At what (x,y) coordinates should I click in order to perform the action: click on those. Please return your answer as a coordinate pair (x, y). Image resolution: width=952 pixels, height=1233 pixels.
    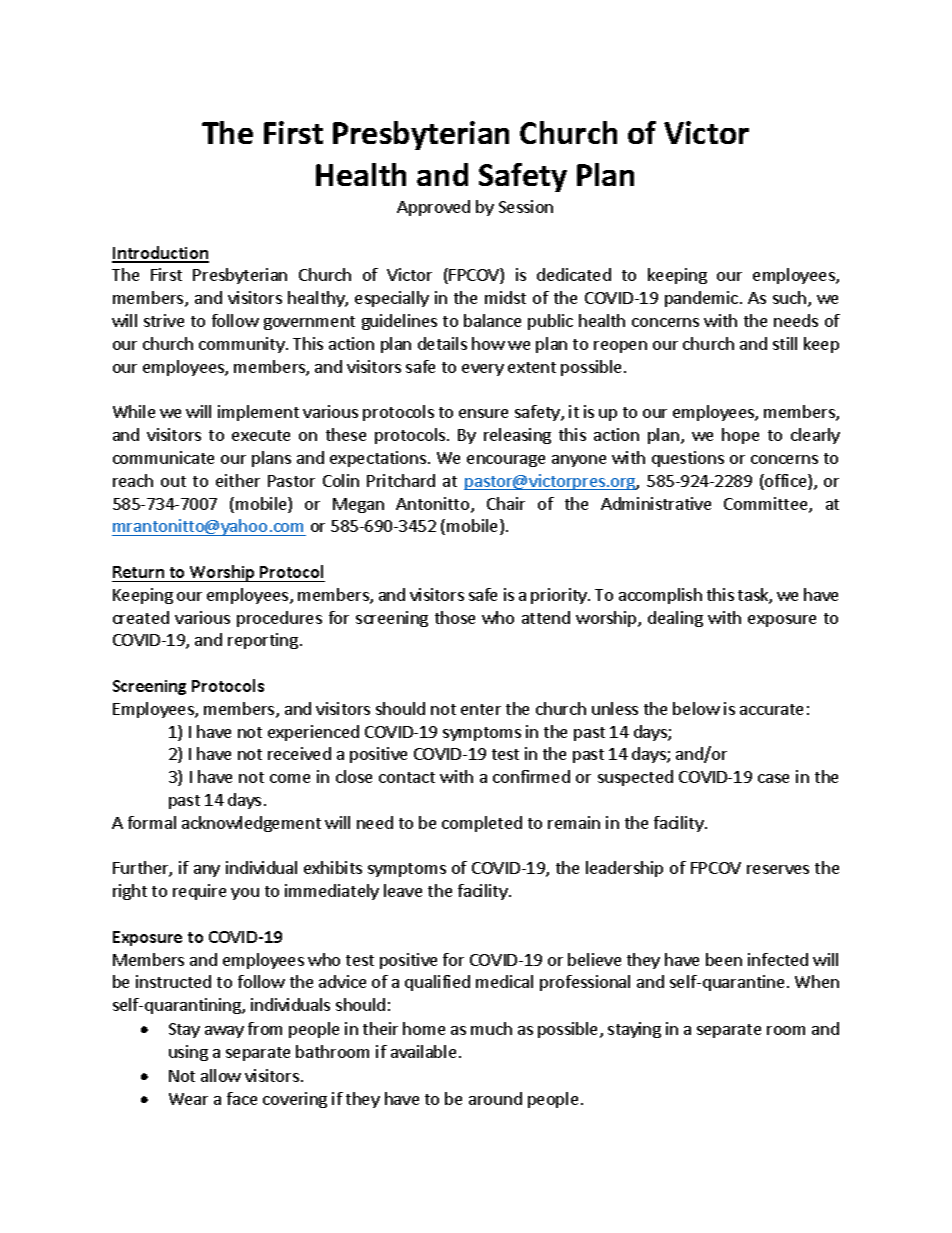
    Looking at the image, I should click on (455, 617).
